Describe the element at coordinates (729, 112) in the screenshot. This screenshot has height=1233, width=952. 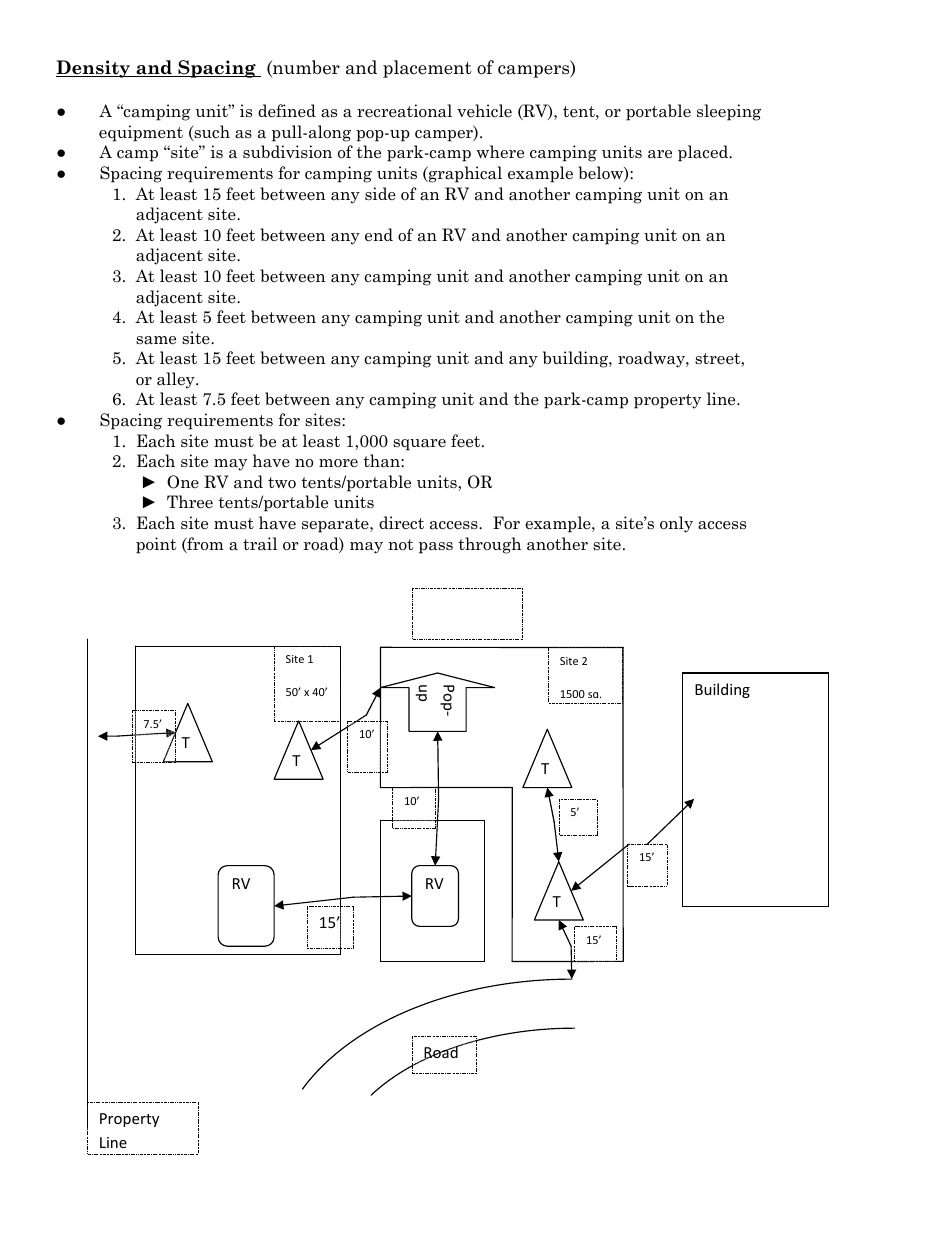
I see `sleeping` at that location.
